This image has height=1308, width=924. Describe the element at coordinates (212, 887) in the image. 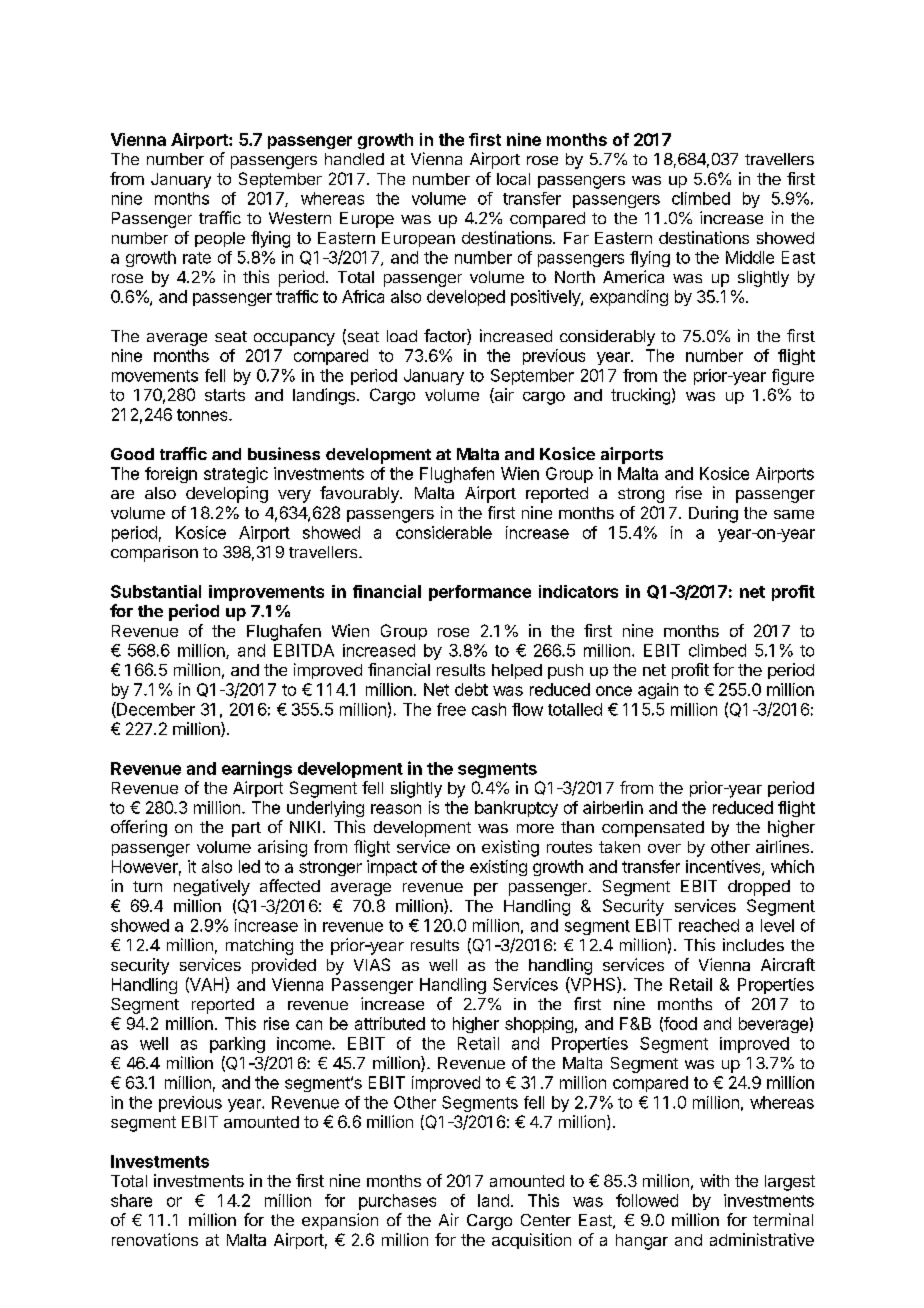

I see `negatively` at that location.
